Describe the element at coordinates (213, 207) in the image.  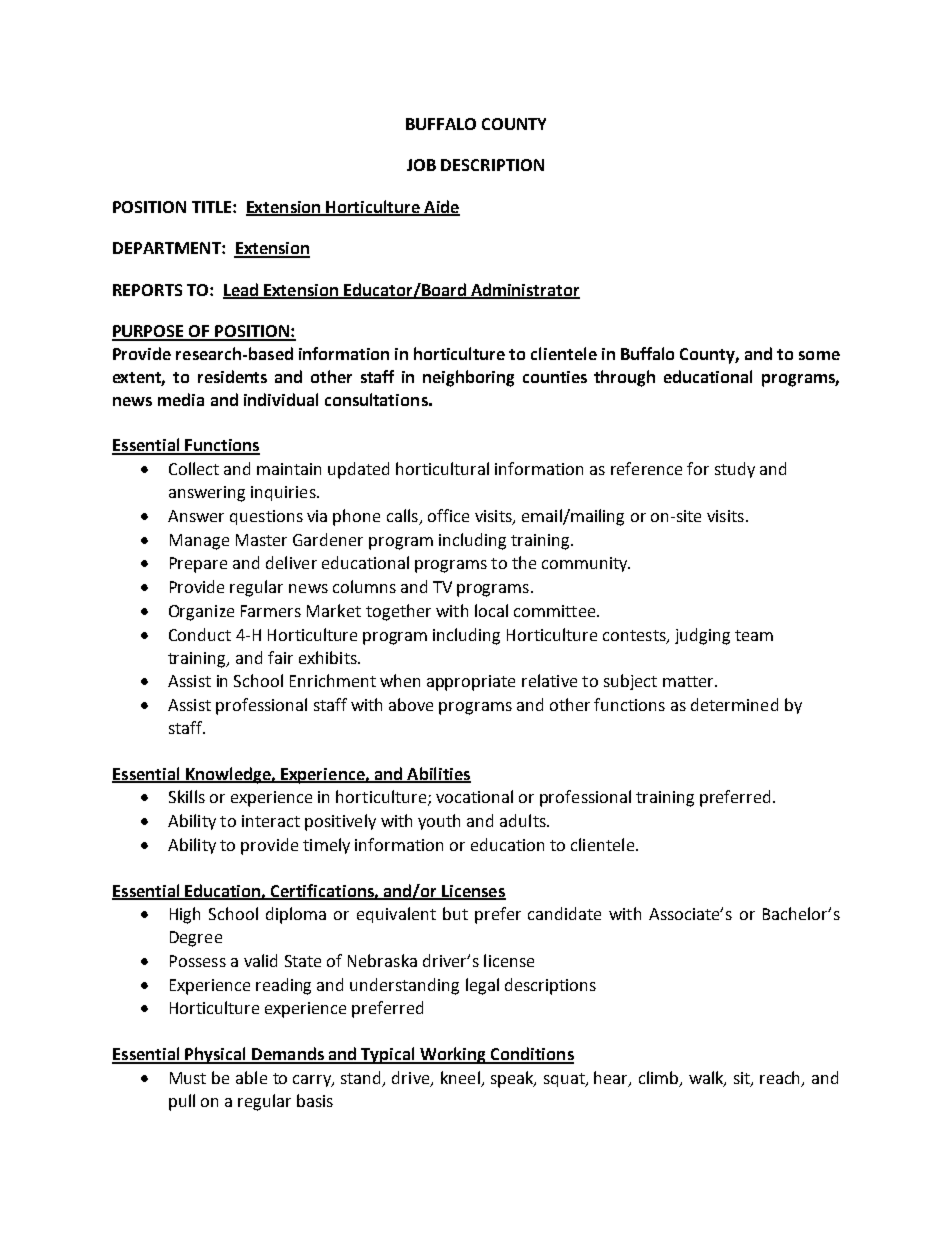
I see `TITLE` at that location.
